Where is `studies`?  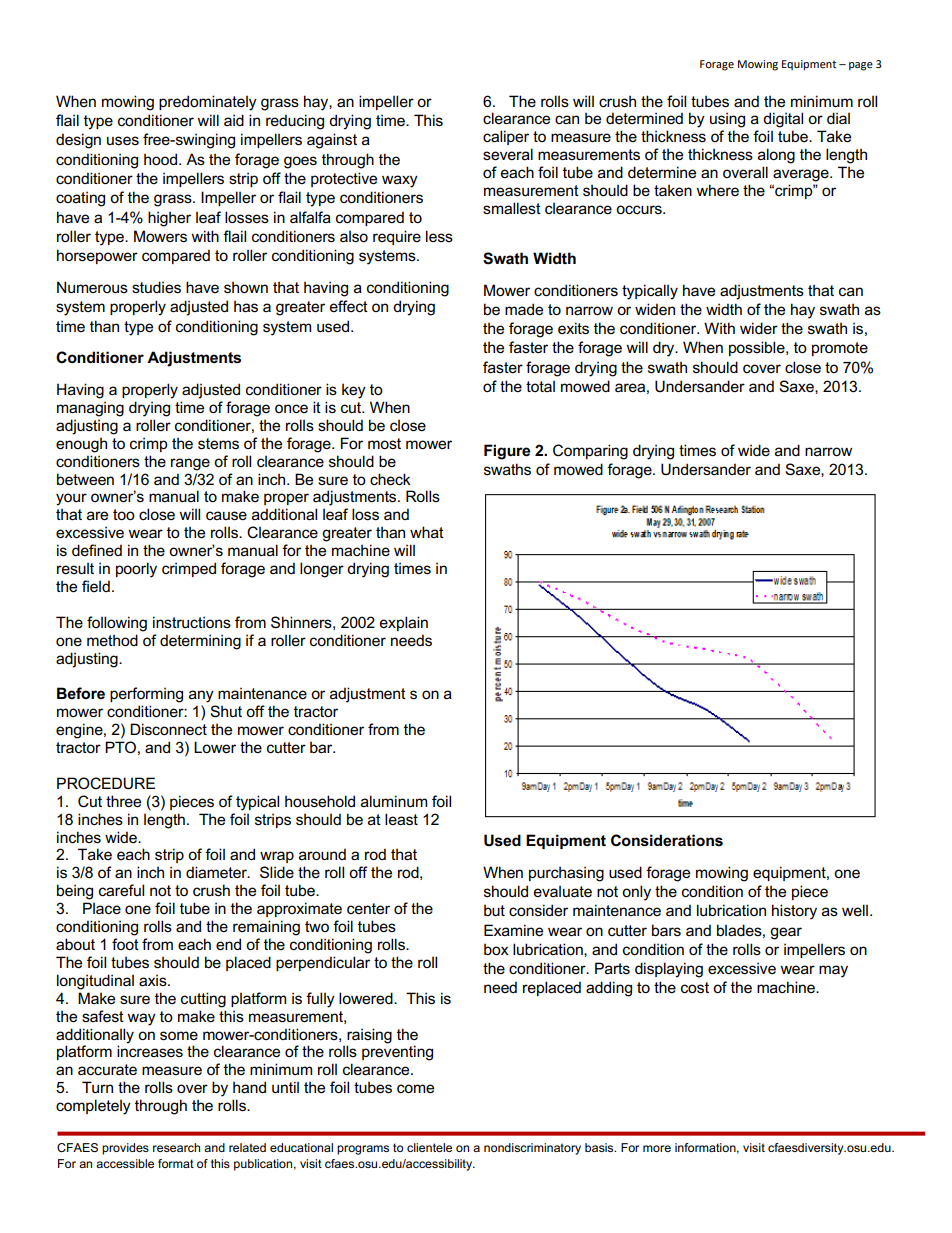 studies is located at coordinates (156, 287).
